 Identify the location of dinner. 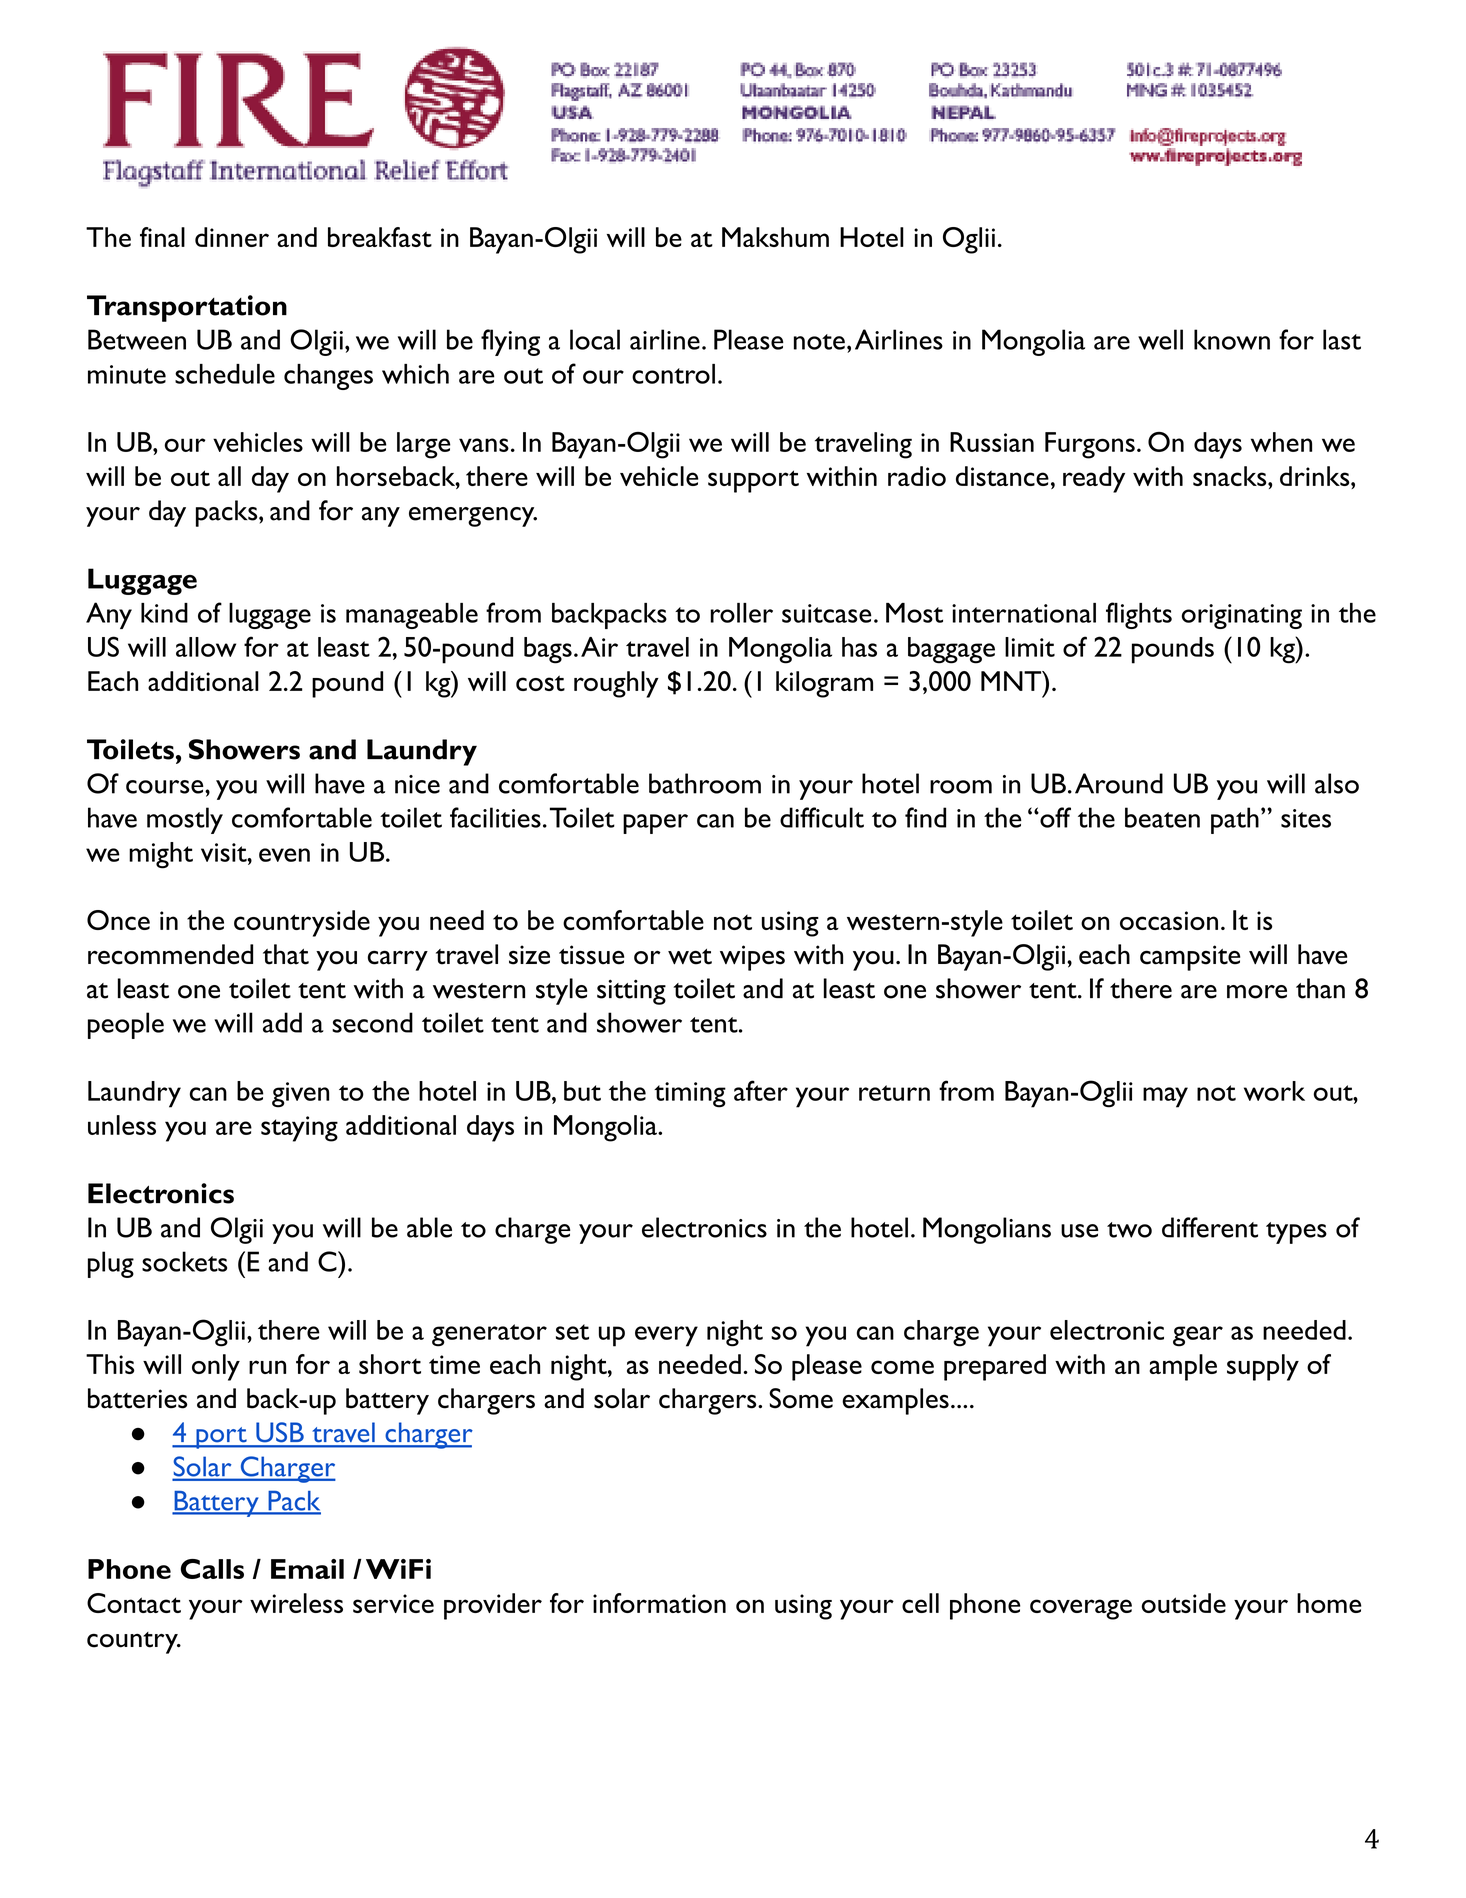
(232, 237).
